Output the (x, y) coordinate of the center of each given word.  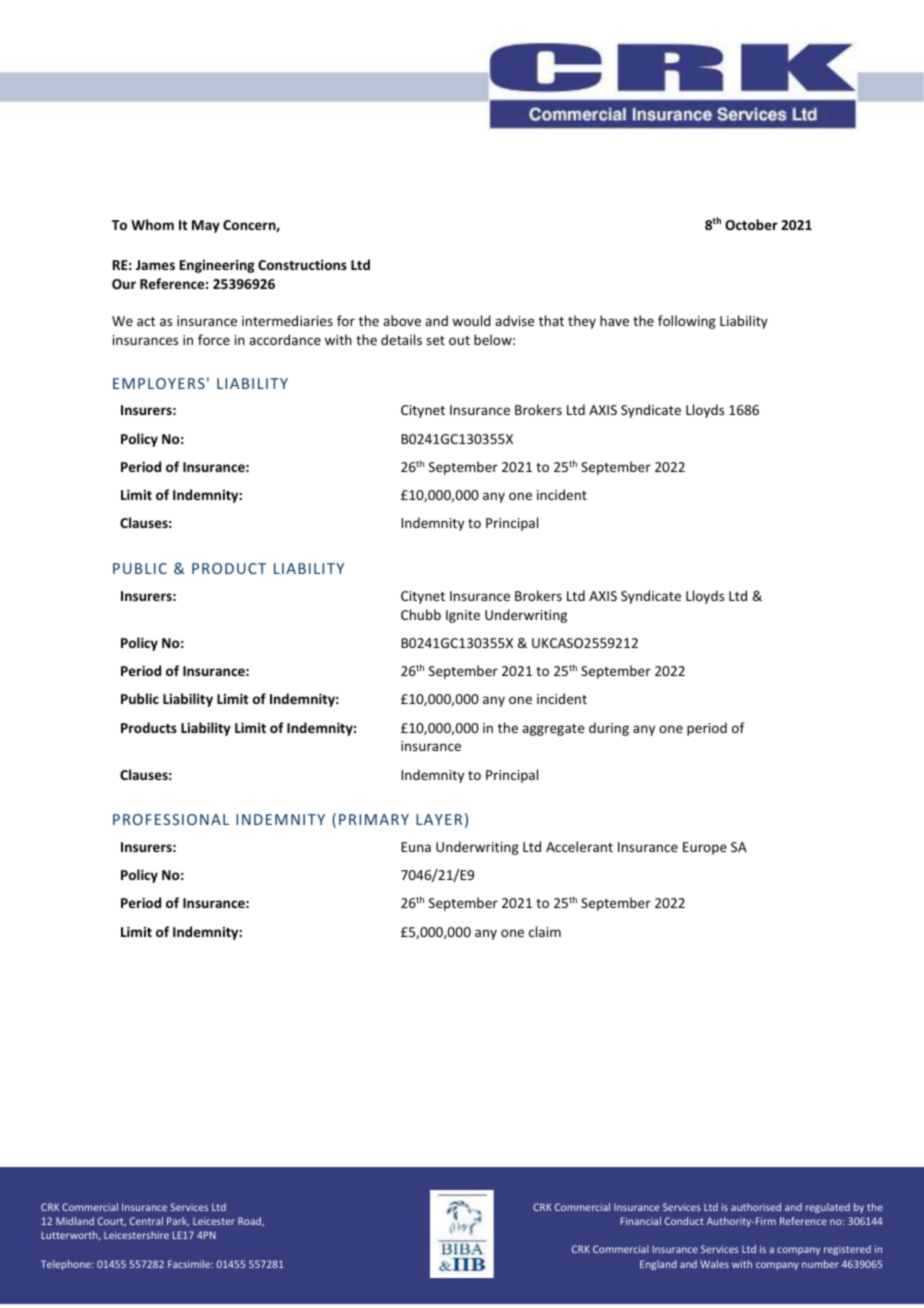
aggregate (553, 730)
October (751, 224)
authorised (756, 1207)
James (155, 265)
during (609, 729)
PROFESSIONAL (171, 819)
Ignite (463, 616)
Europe (705, 848)
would (471, 320)
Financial (641, 1221)
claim (545, 931)
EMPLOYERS (159, 383)
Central (146, 1221)
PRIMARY (374, 819)
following (687, 322)
